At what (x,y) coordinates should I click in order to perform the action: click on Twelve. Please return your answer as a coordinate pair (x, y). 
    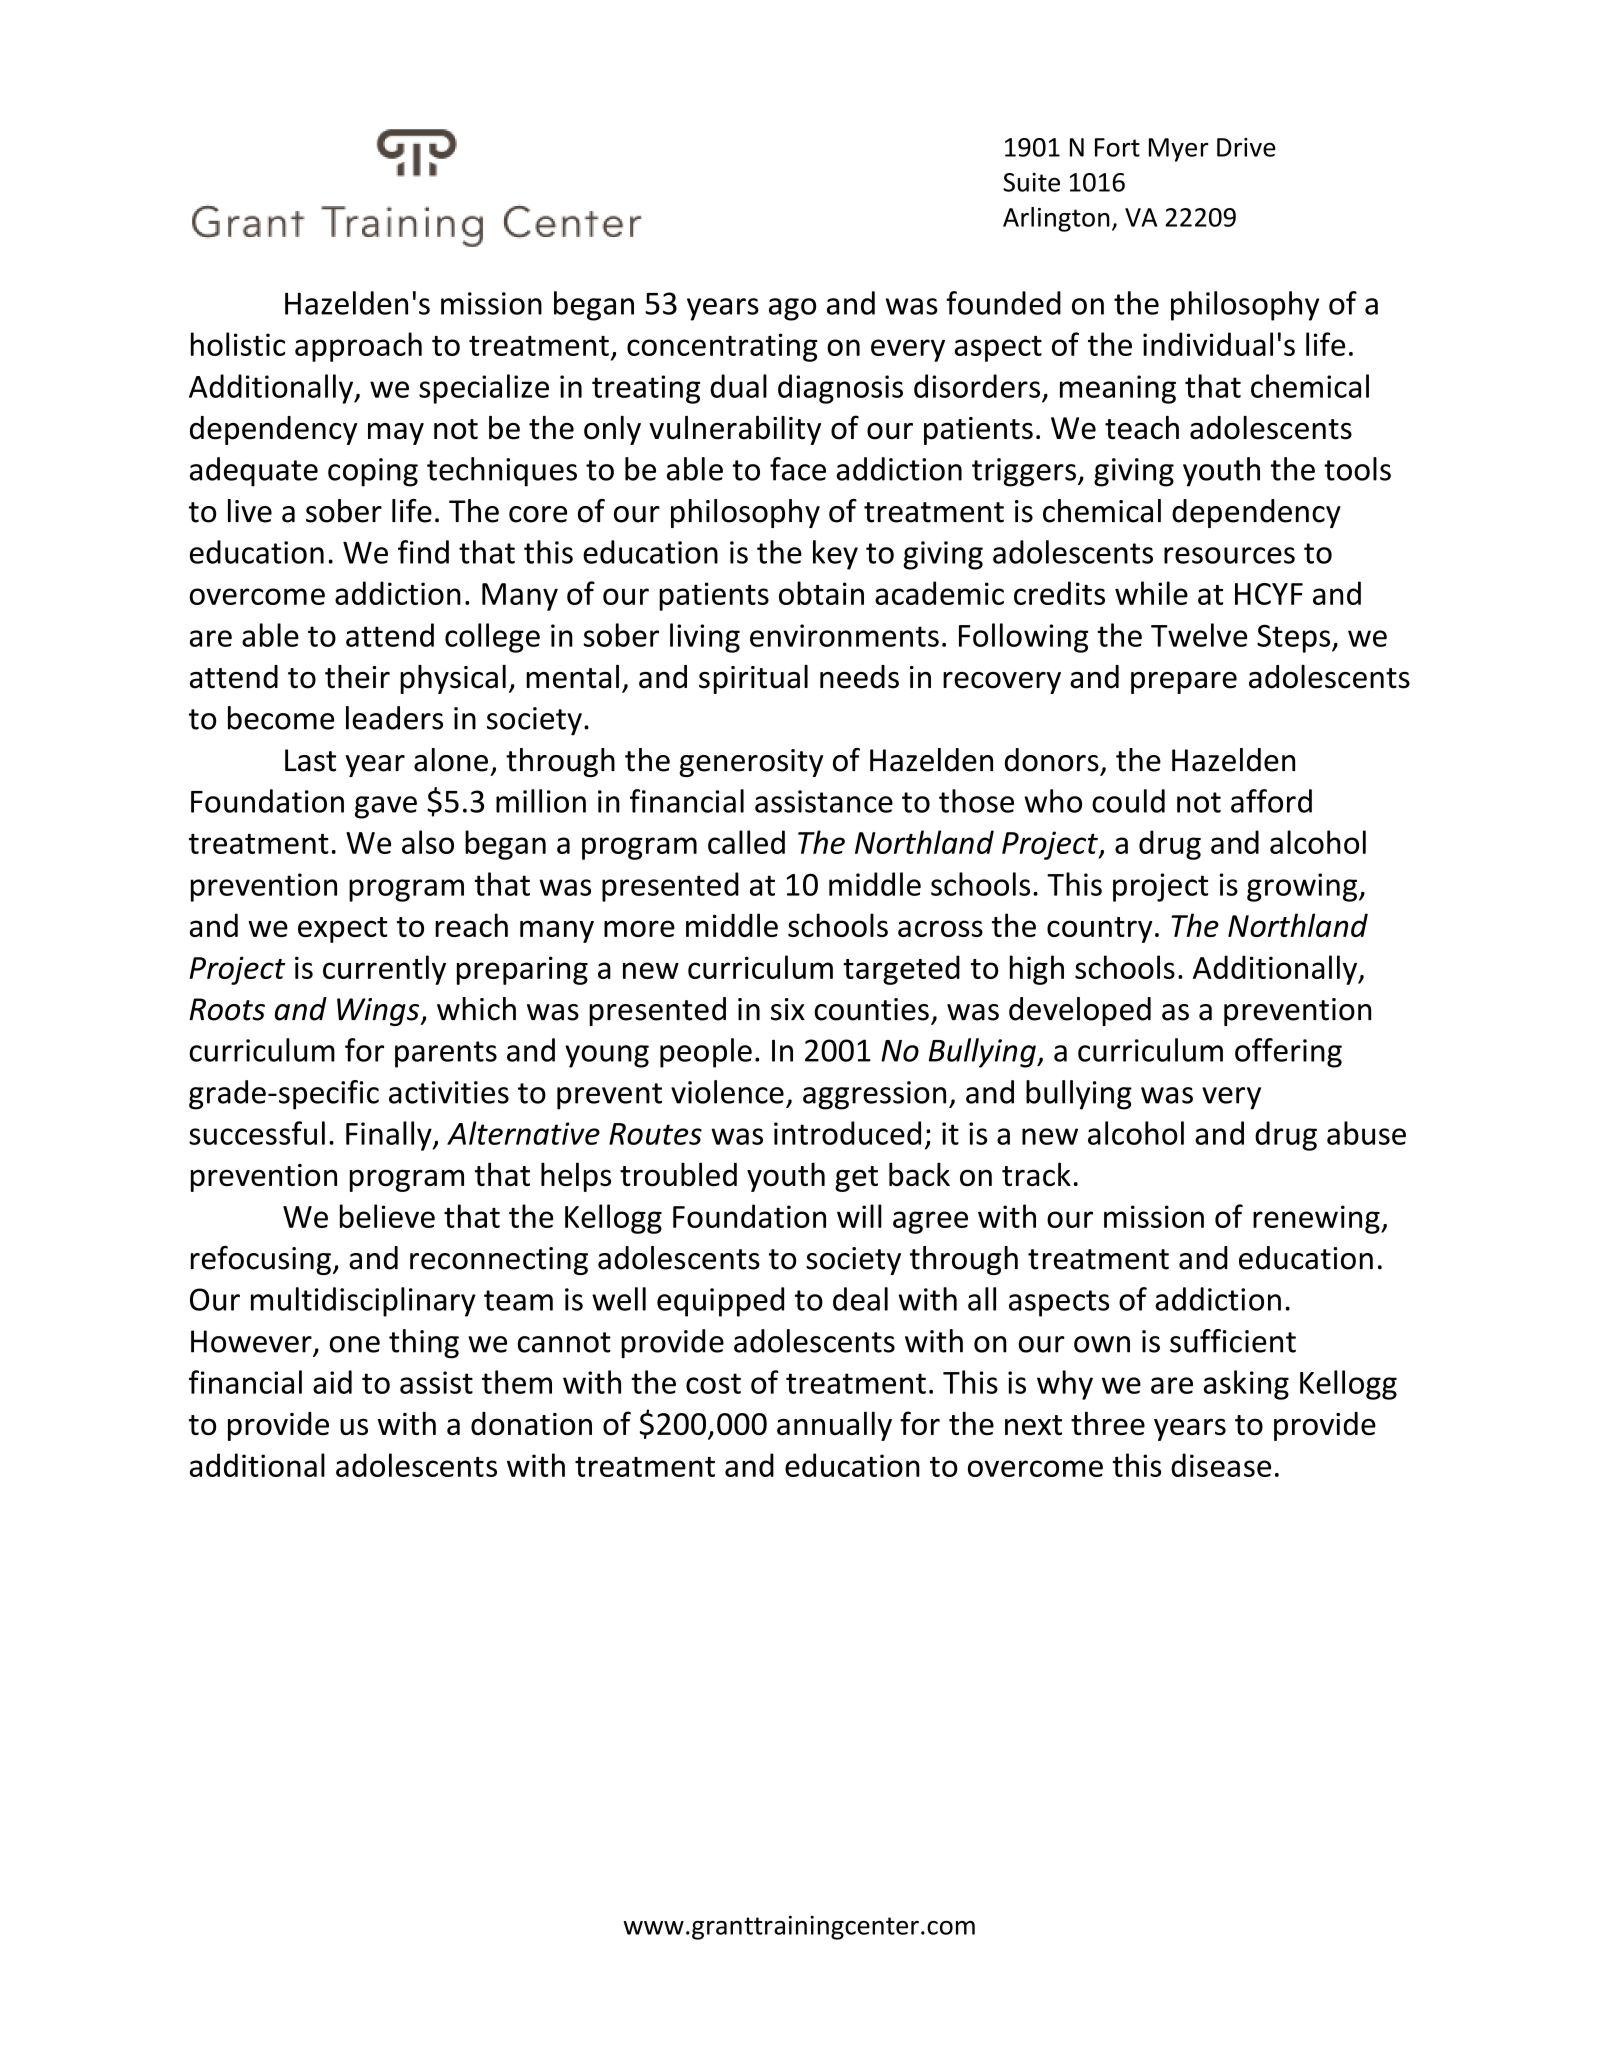
    Looking at the image, I should click on (1199, 635).
